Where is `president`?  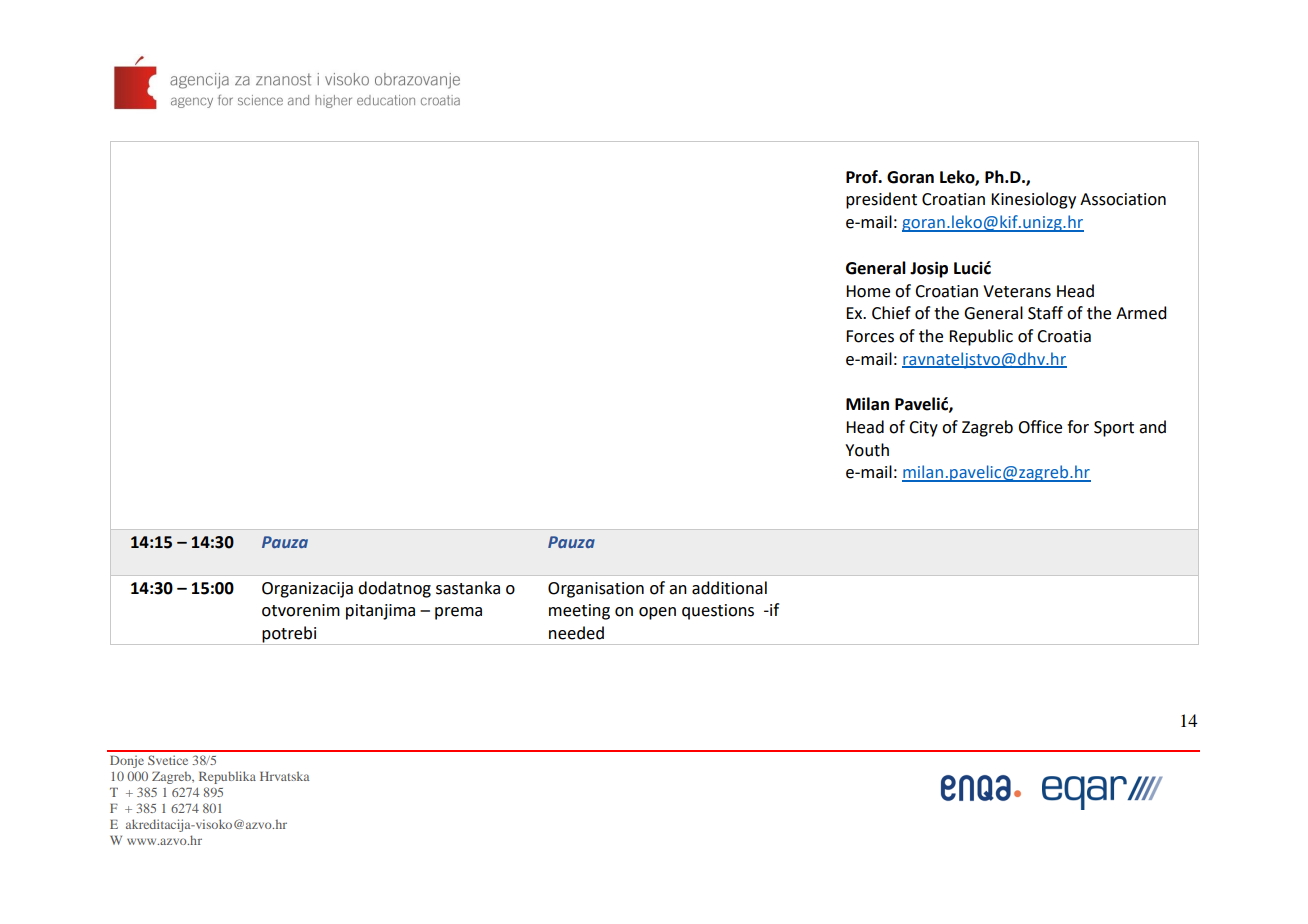
president is located at coordinates (881, 200).
